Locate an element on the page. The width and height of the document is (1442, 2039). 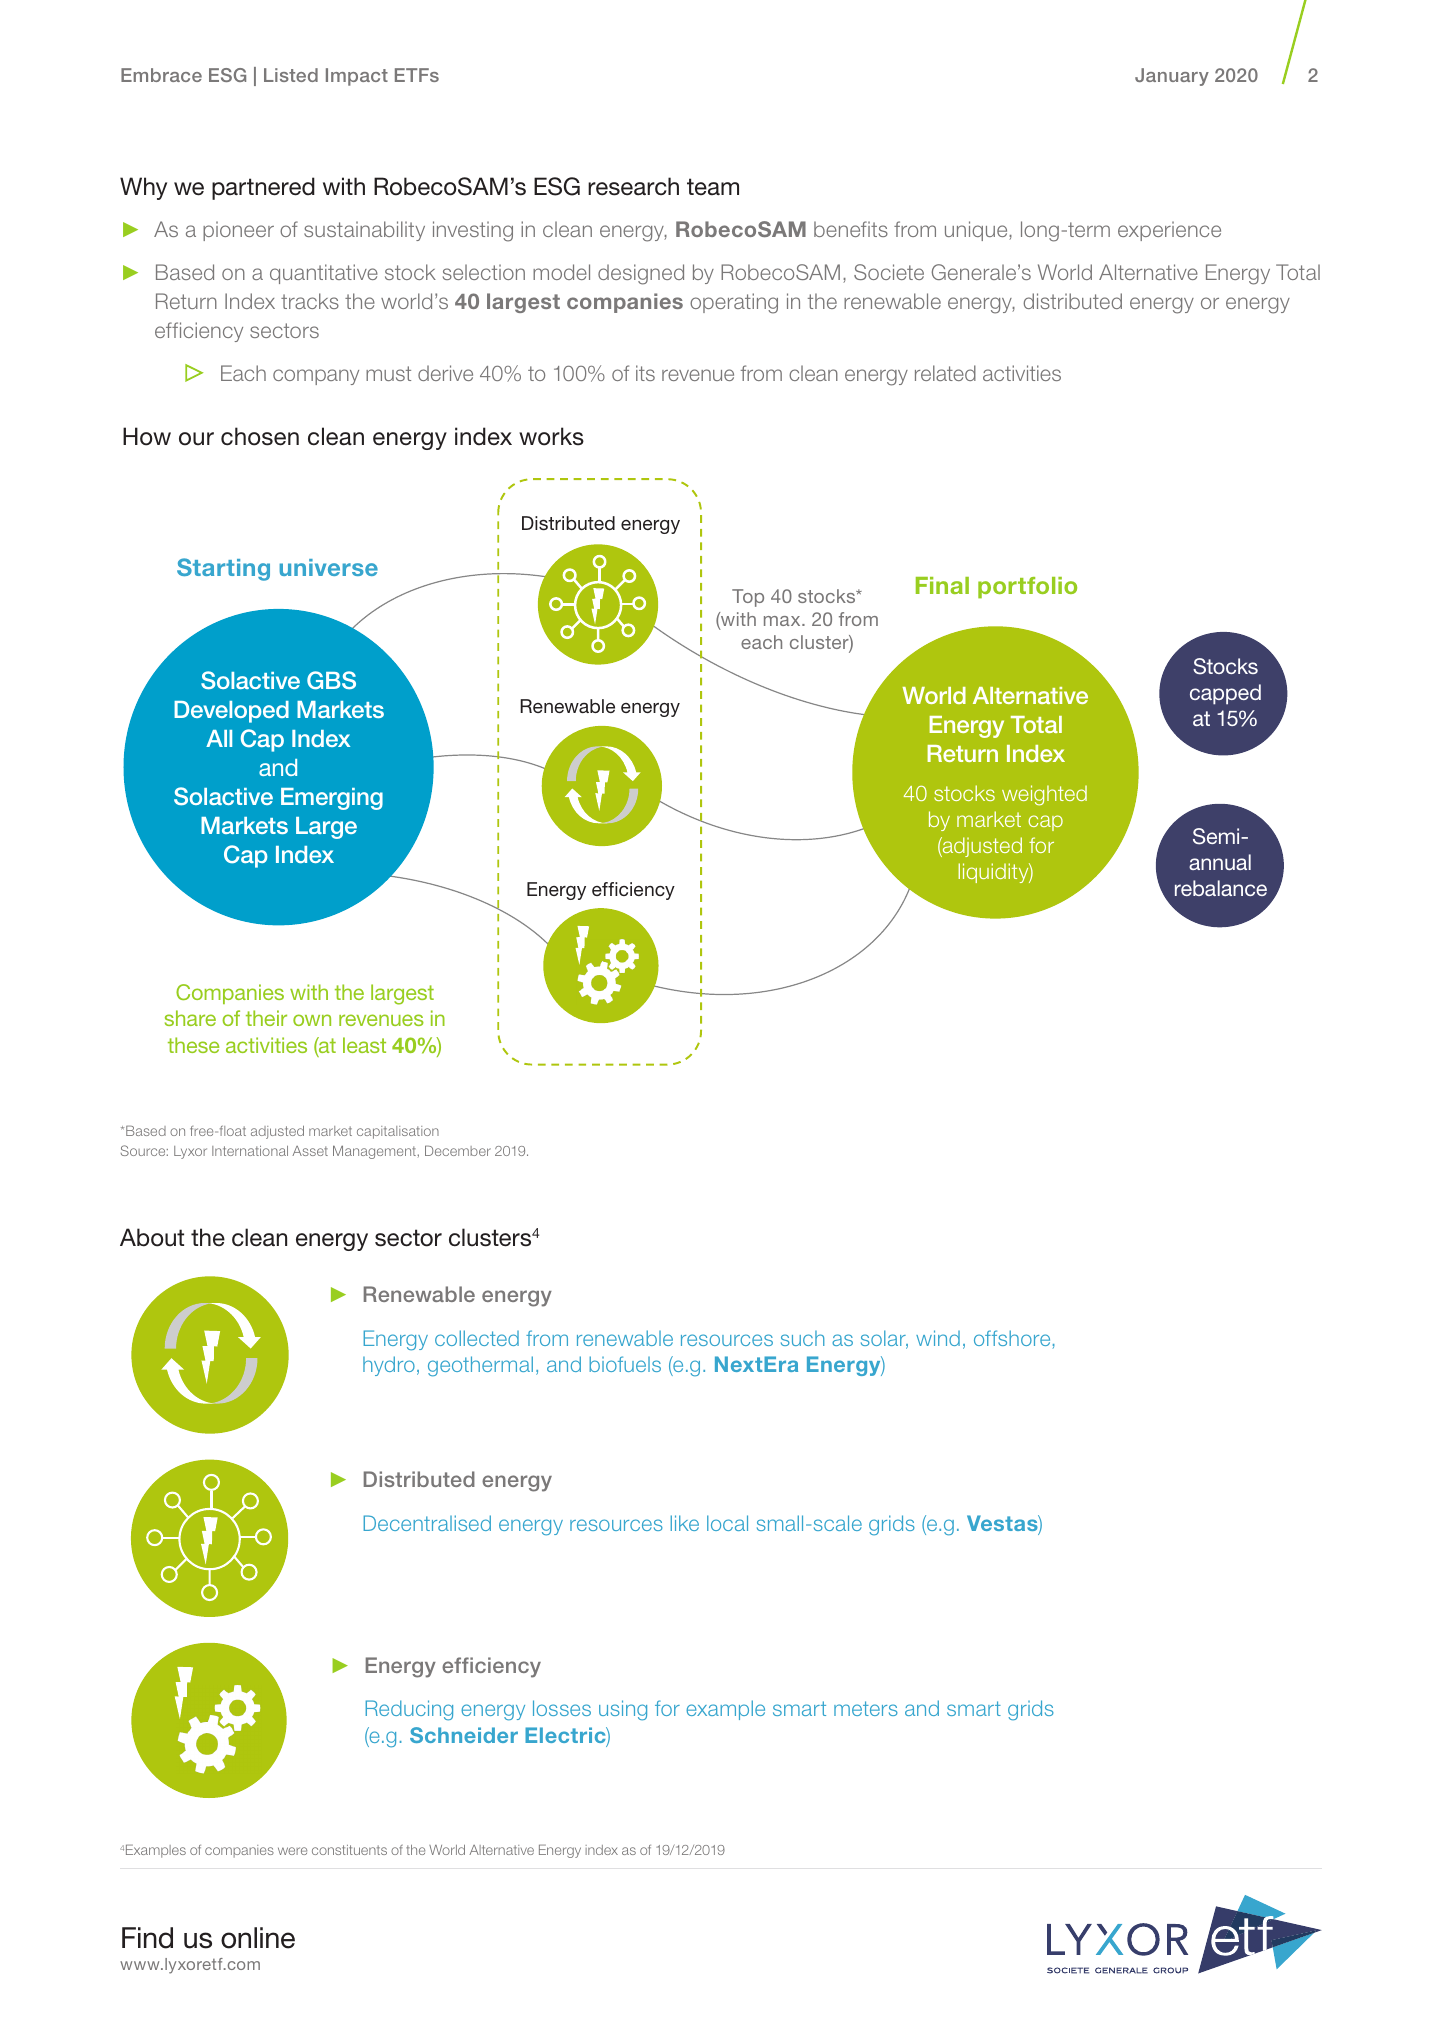
Developed is located at coordinates (231, 712).
